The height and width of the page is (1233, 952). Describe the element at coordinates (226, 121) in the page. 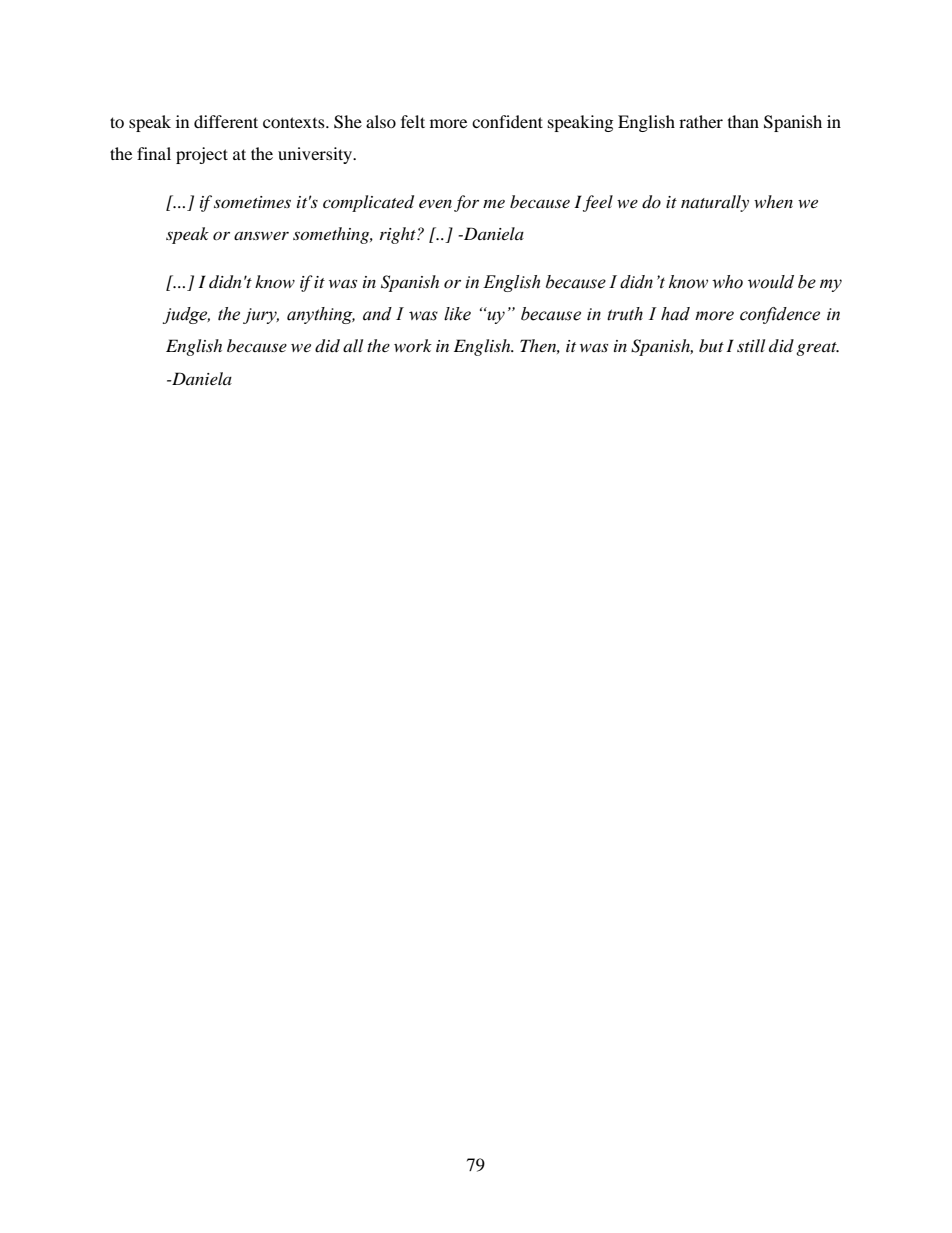

I see `different` at that location.
